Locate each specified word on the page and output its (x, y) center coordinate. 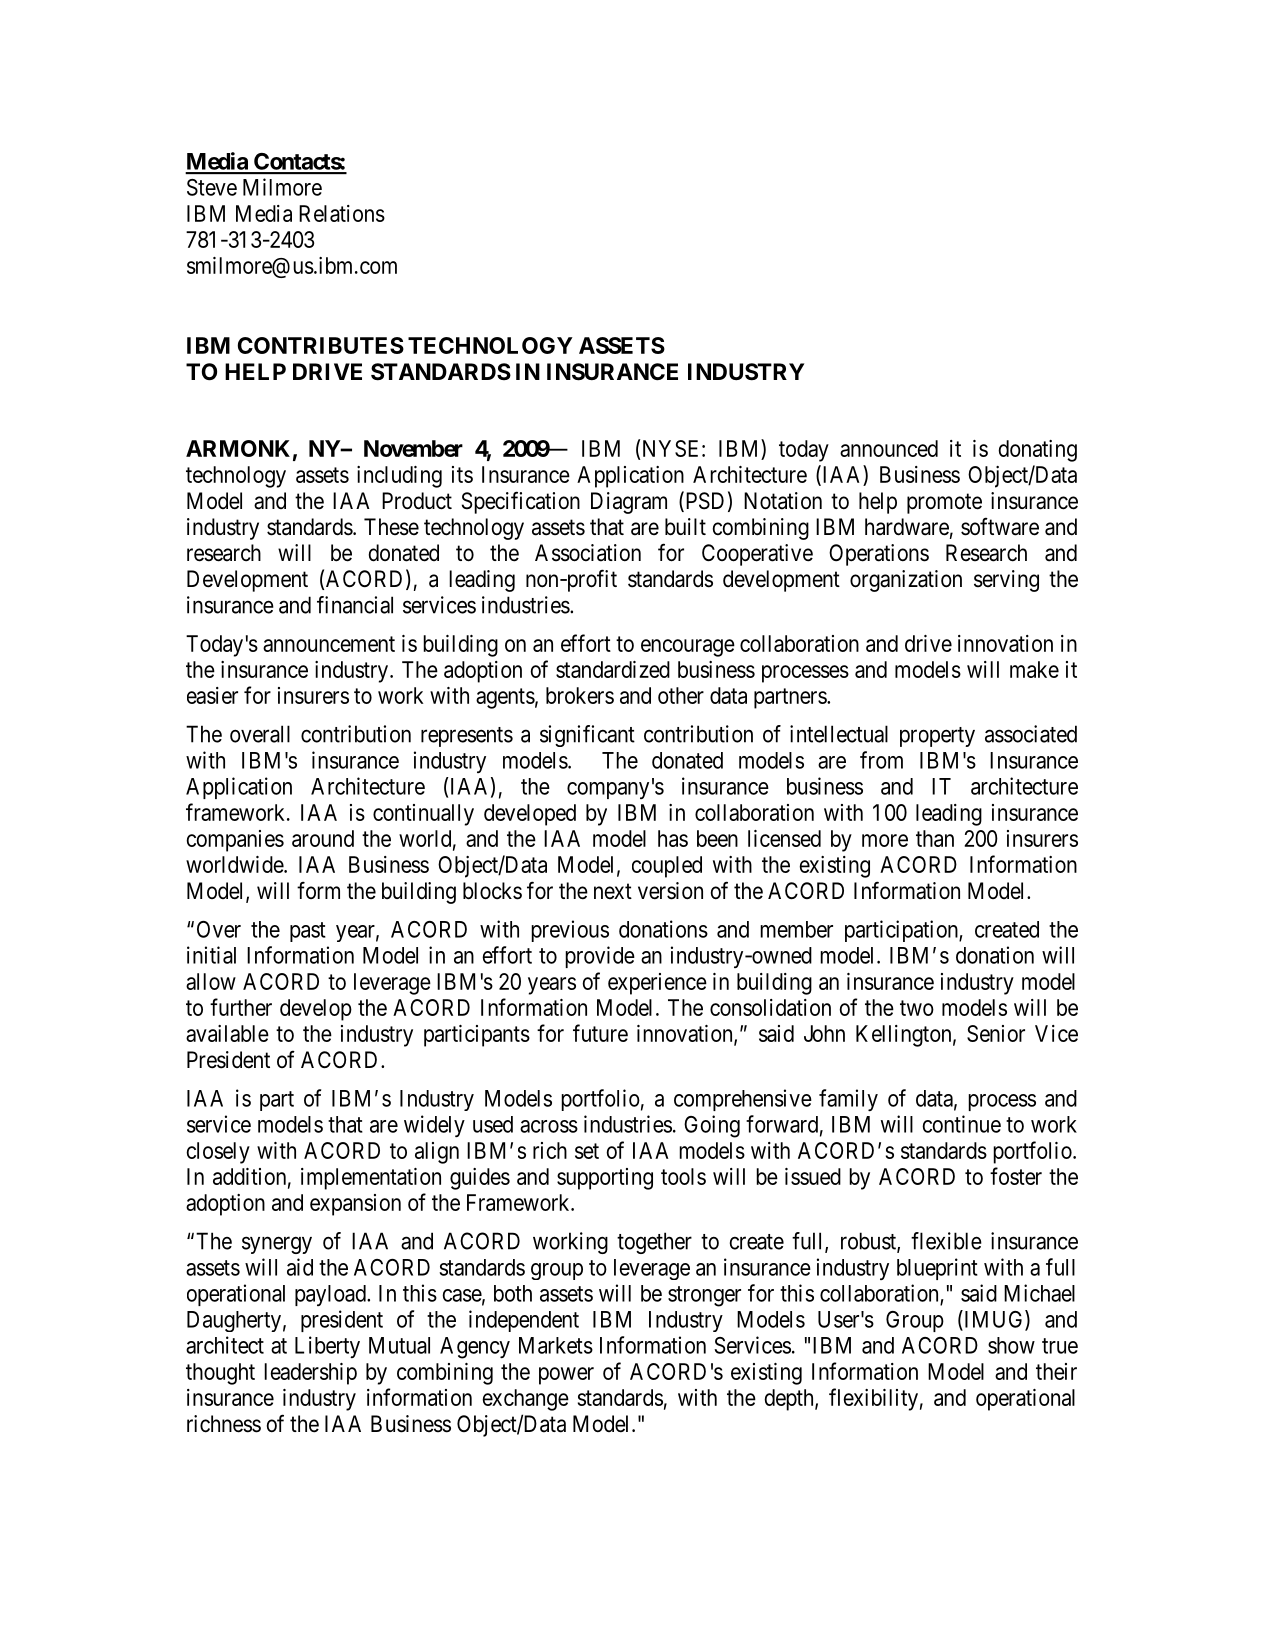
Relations (342, 213)
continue (961, 1124)
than (935, 838)
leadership (310, 1374)
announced (889, 448)
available (227, 1033)
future (600, 1033)
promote (944, 503)
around (323, 838)
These (391, 527)
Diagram (629, 503)
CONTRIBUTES (321, 345)
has (673, 838)
